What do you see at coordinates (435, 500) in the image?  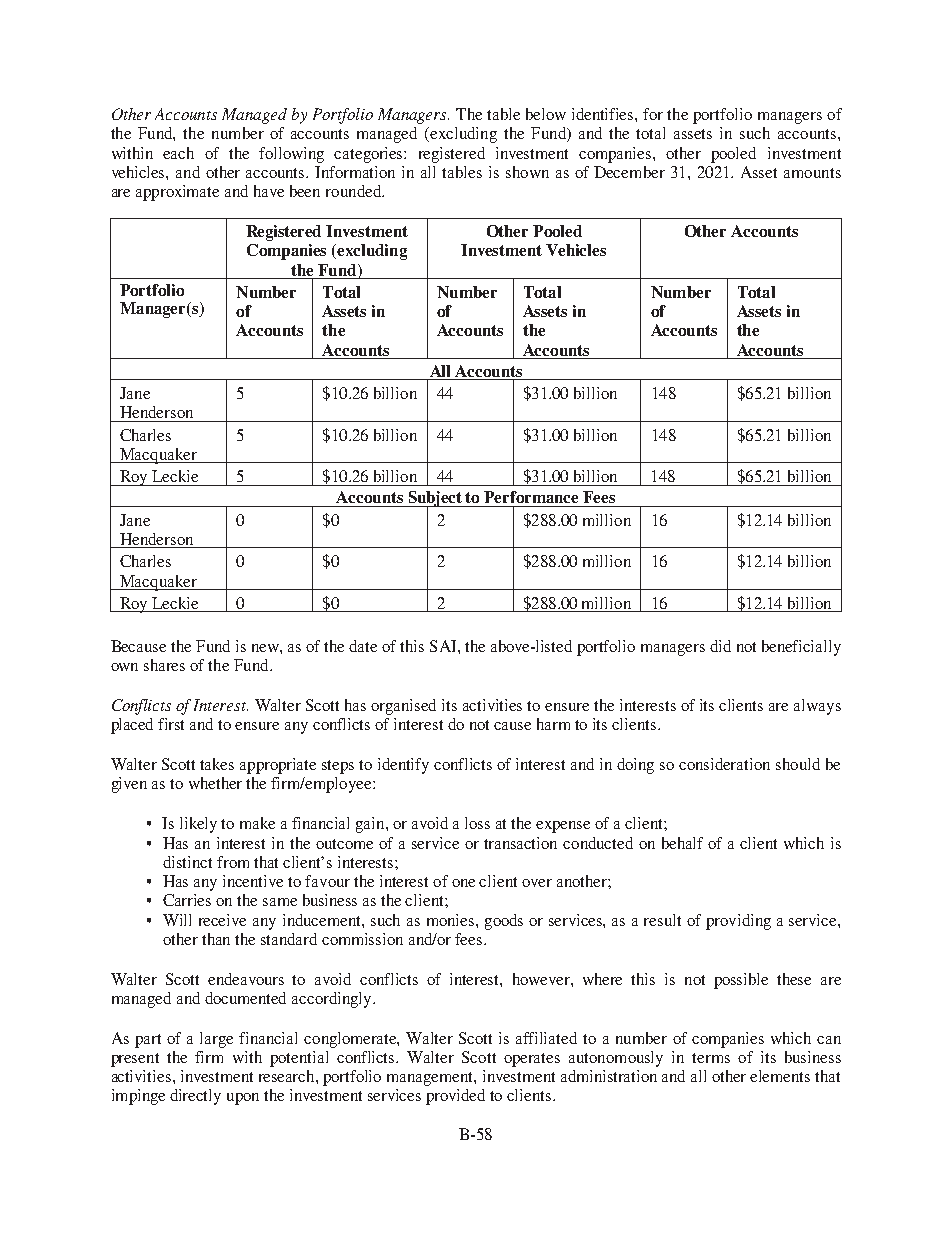 I see `Subject` at bounding box center [435, 500].
